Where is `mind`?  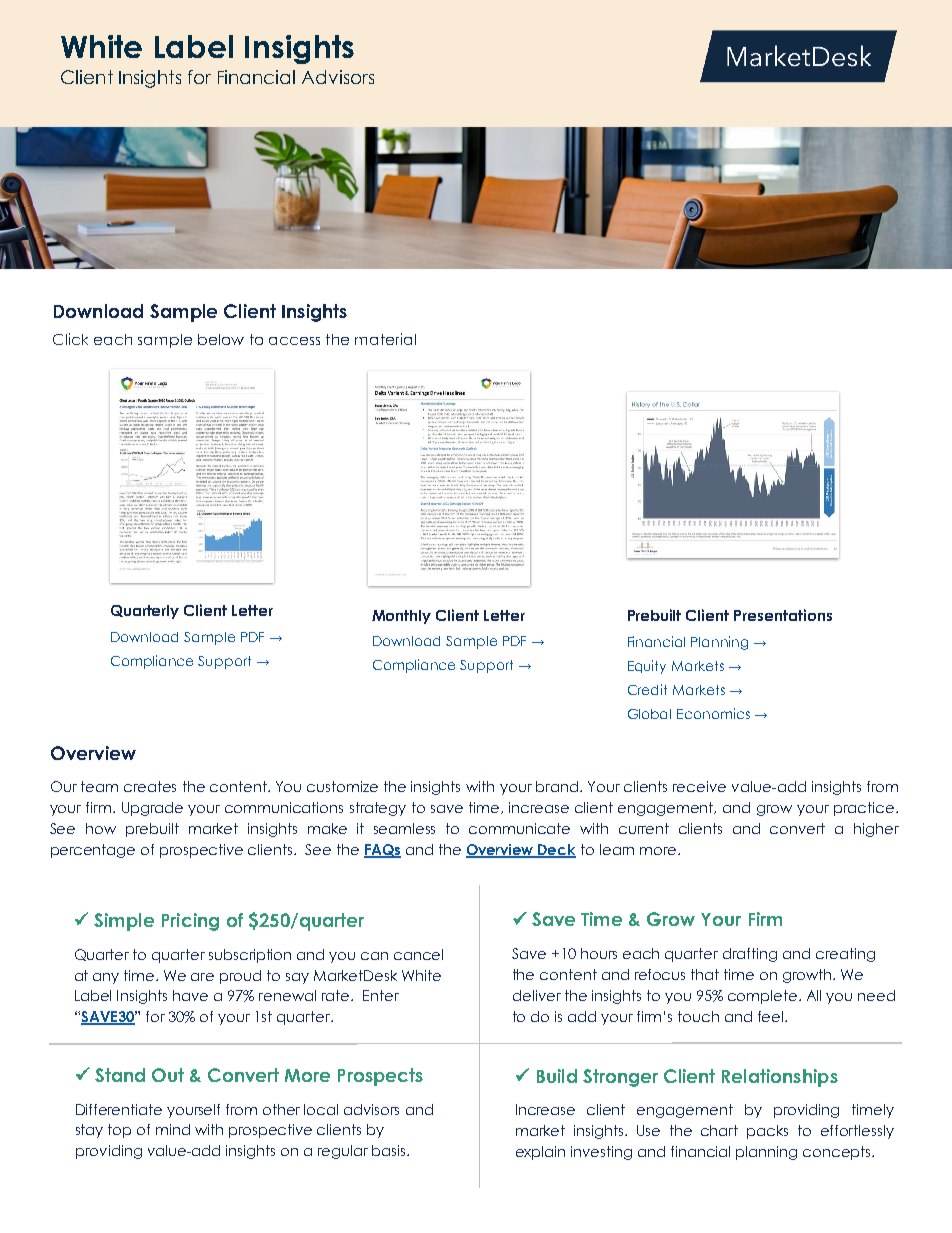
mind is located at coordinates (173, 1129).
